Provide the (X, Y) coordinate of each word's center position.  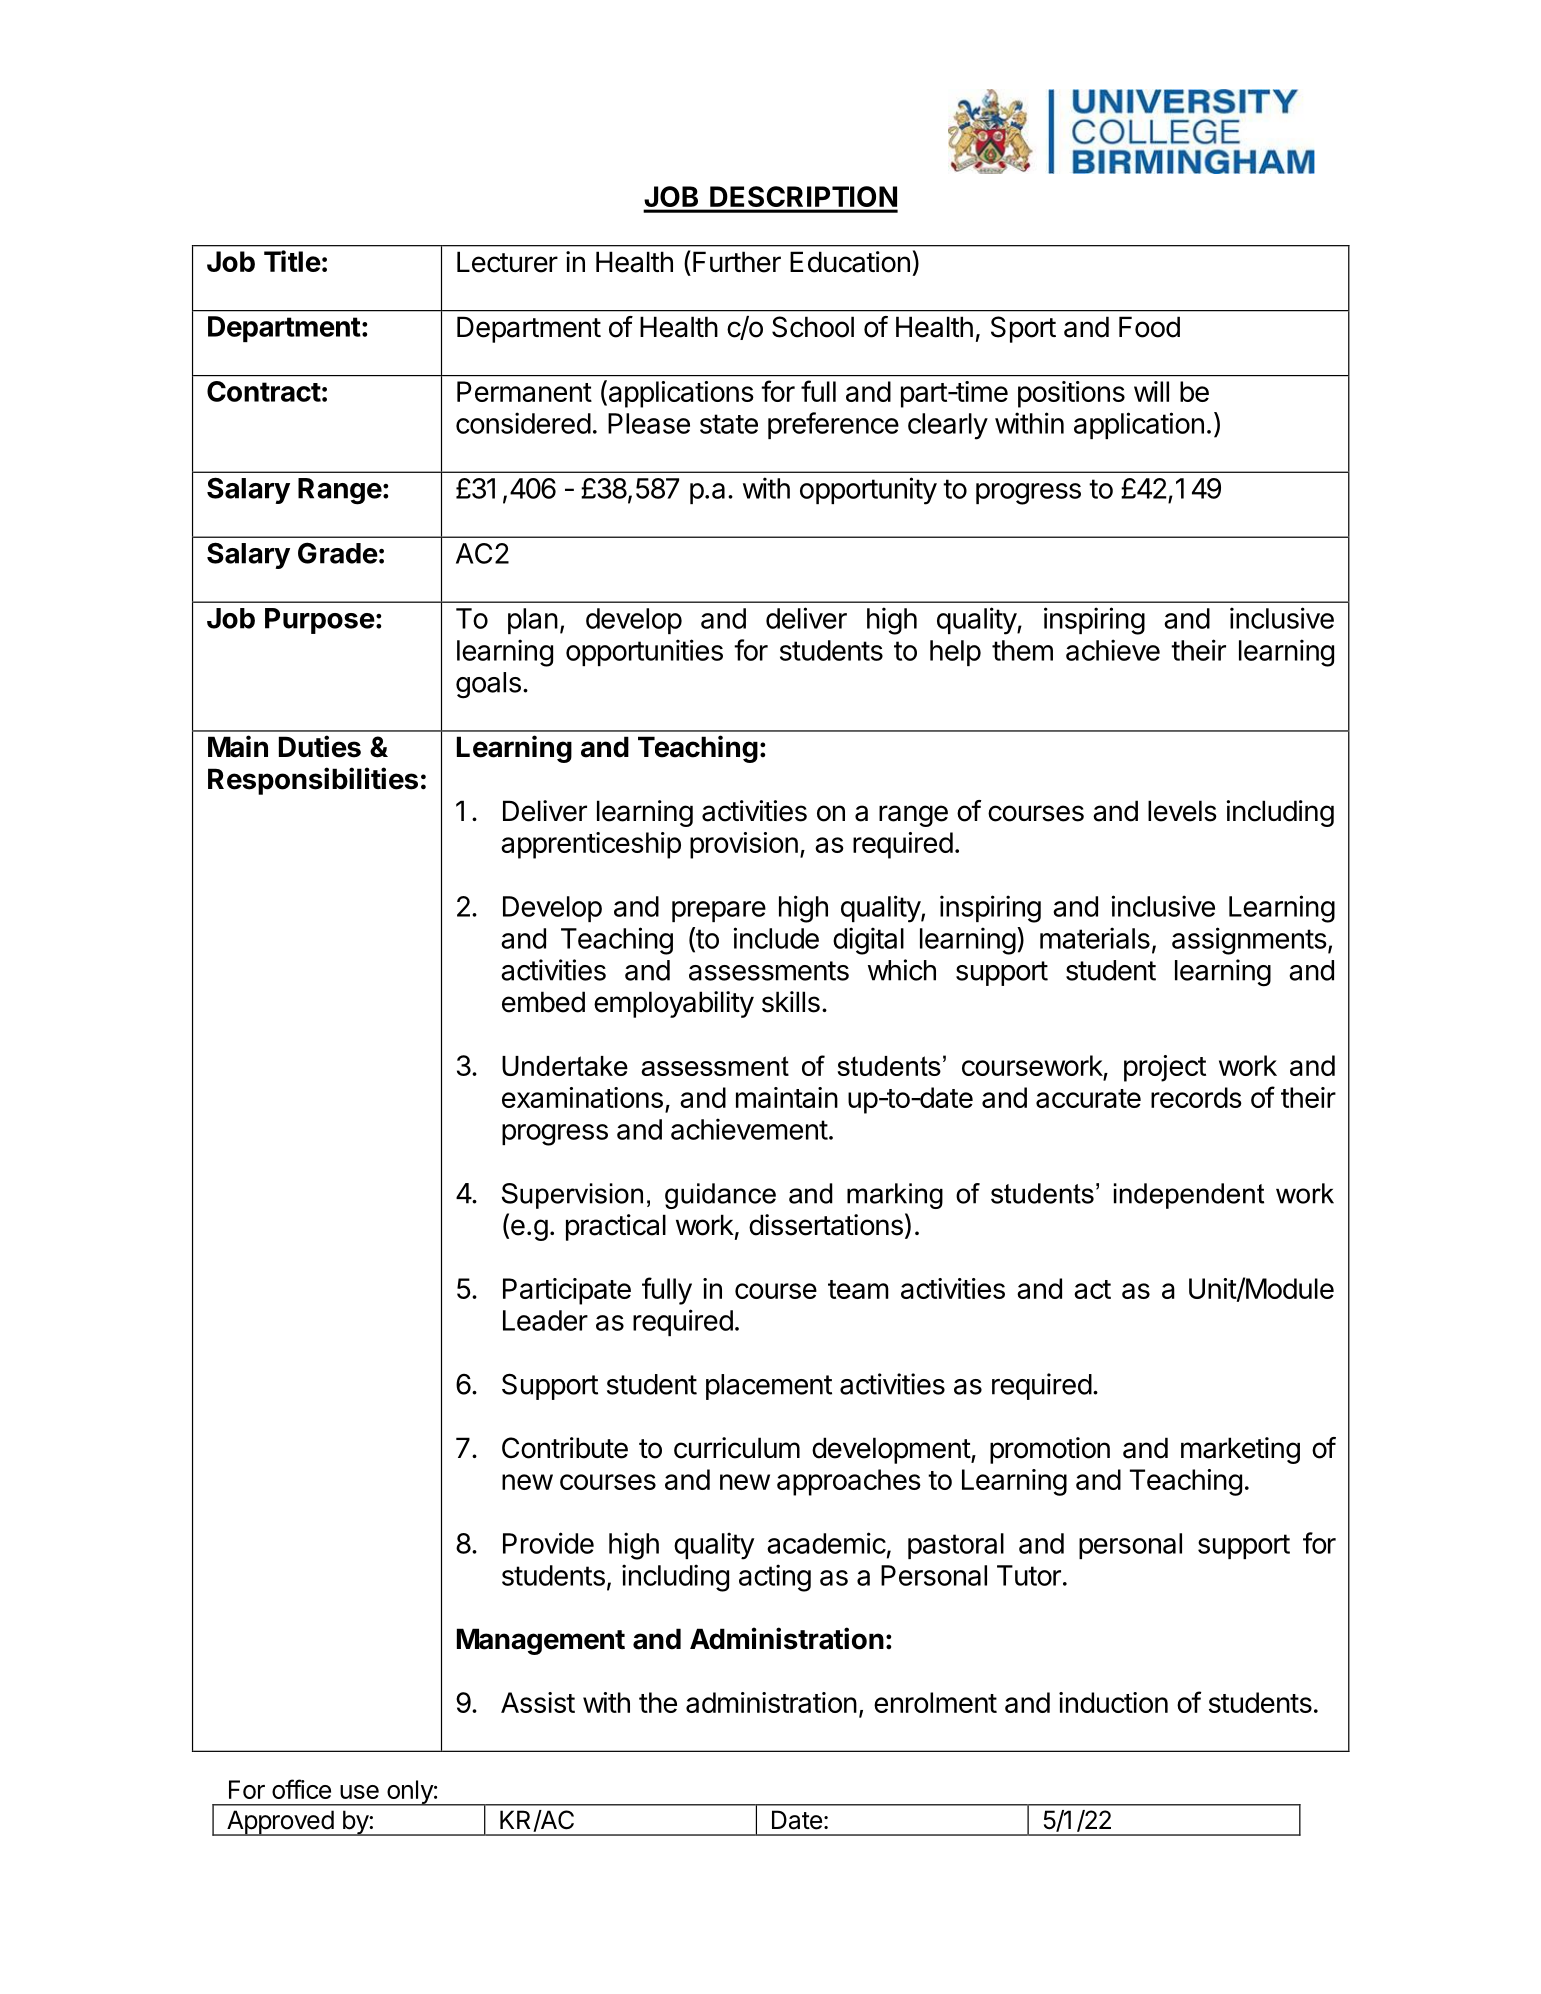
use (359, 1792)
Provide (548, 1543)
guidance (720, 1196)
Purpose (320, 621)
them (1022, 650)
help (955, 653)
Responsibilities (313, 781)
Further (737, 262)
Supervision (572, 1196)
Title (292, 261)
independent (1189, 1196)
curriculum (737, 1448)
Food (1149, 327)
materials (1095, 938)
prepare (719, 911)
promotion (1050, 1450)
